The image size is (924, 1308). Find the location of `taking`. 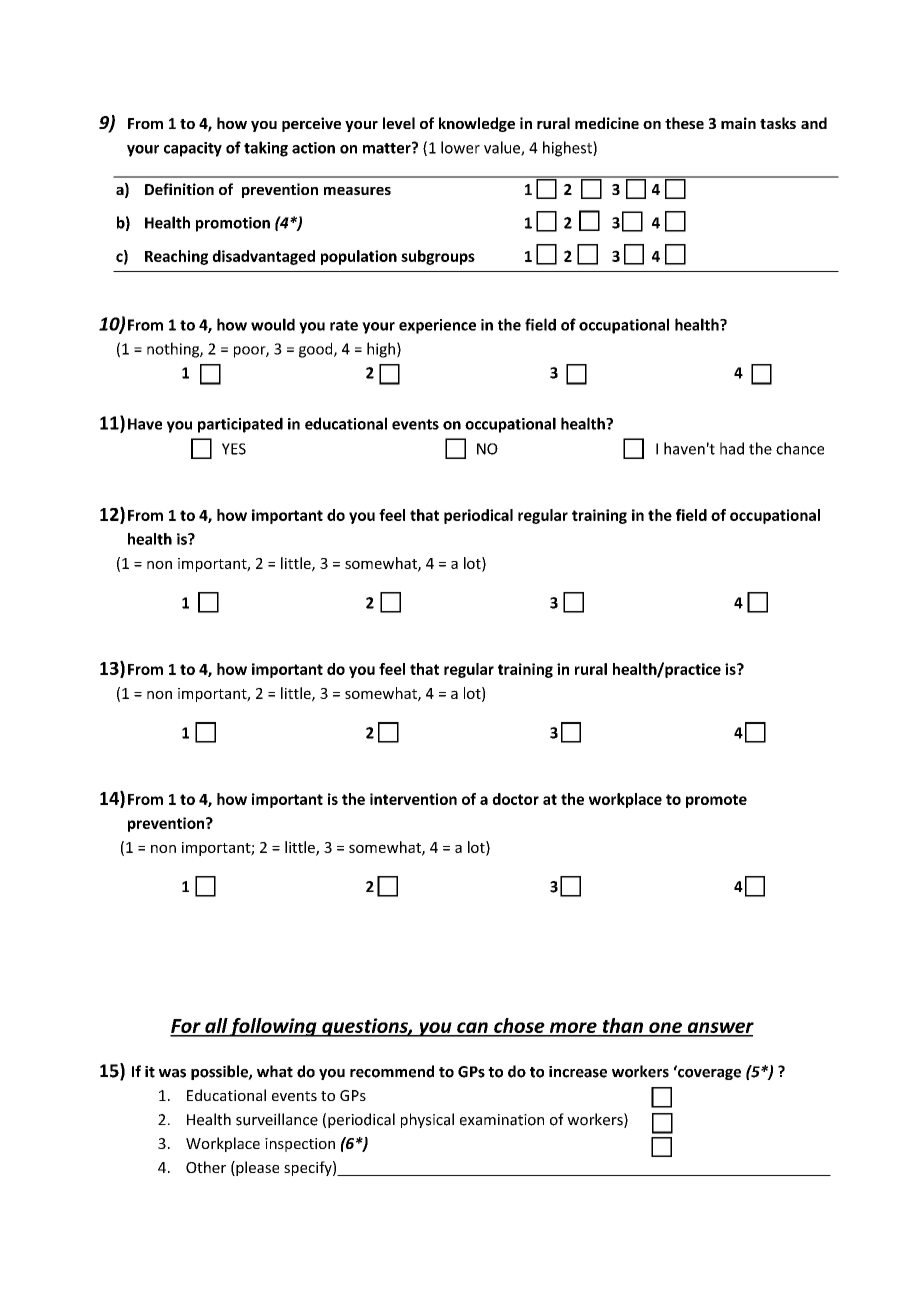

taking is located at coordinates (266, 149).
